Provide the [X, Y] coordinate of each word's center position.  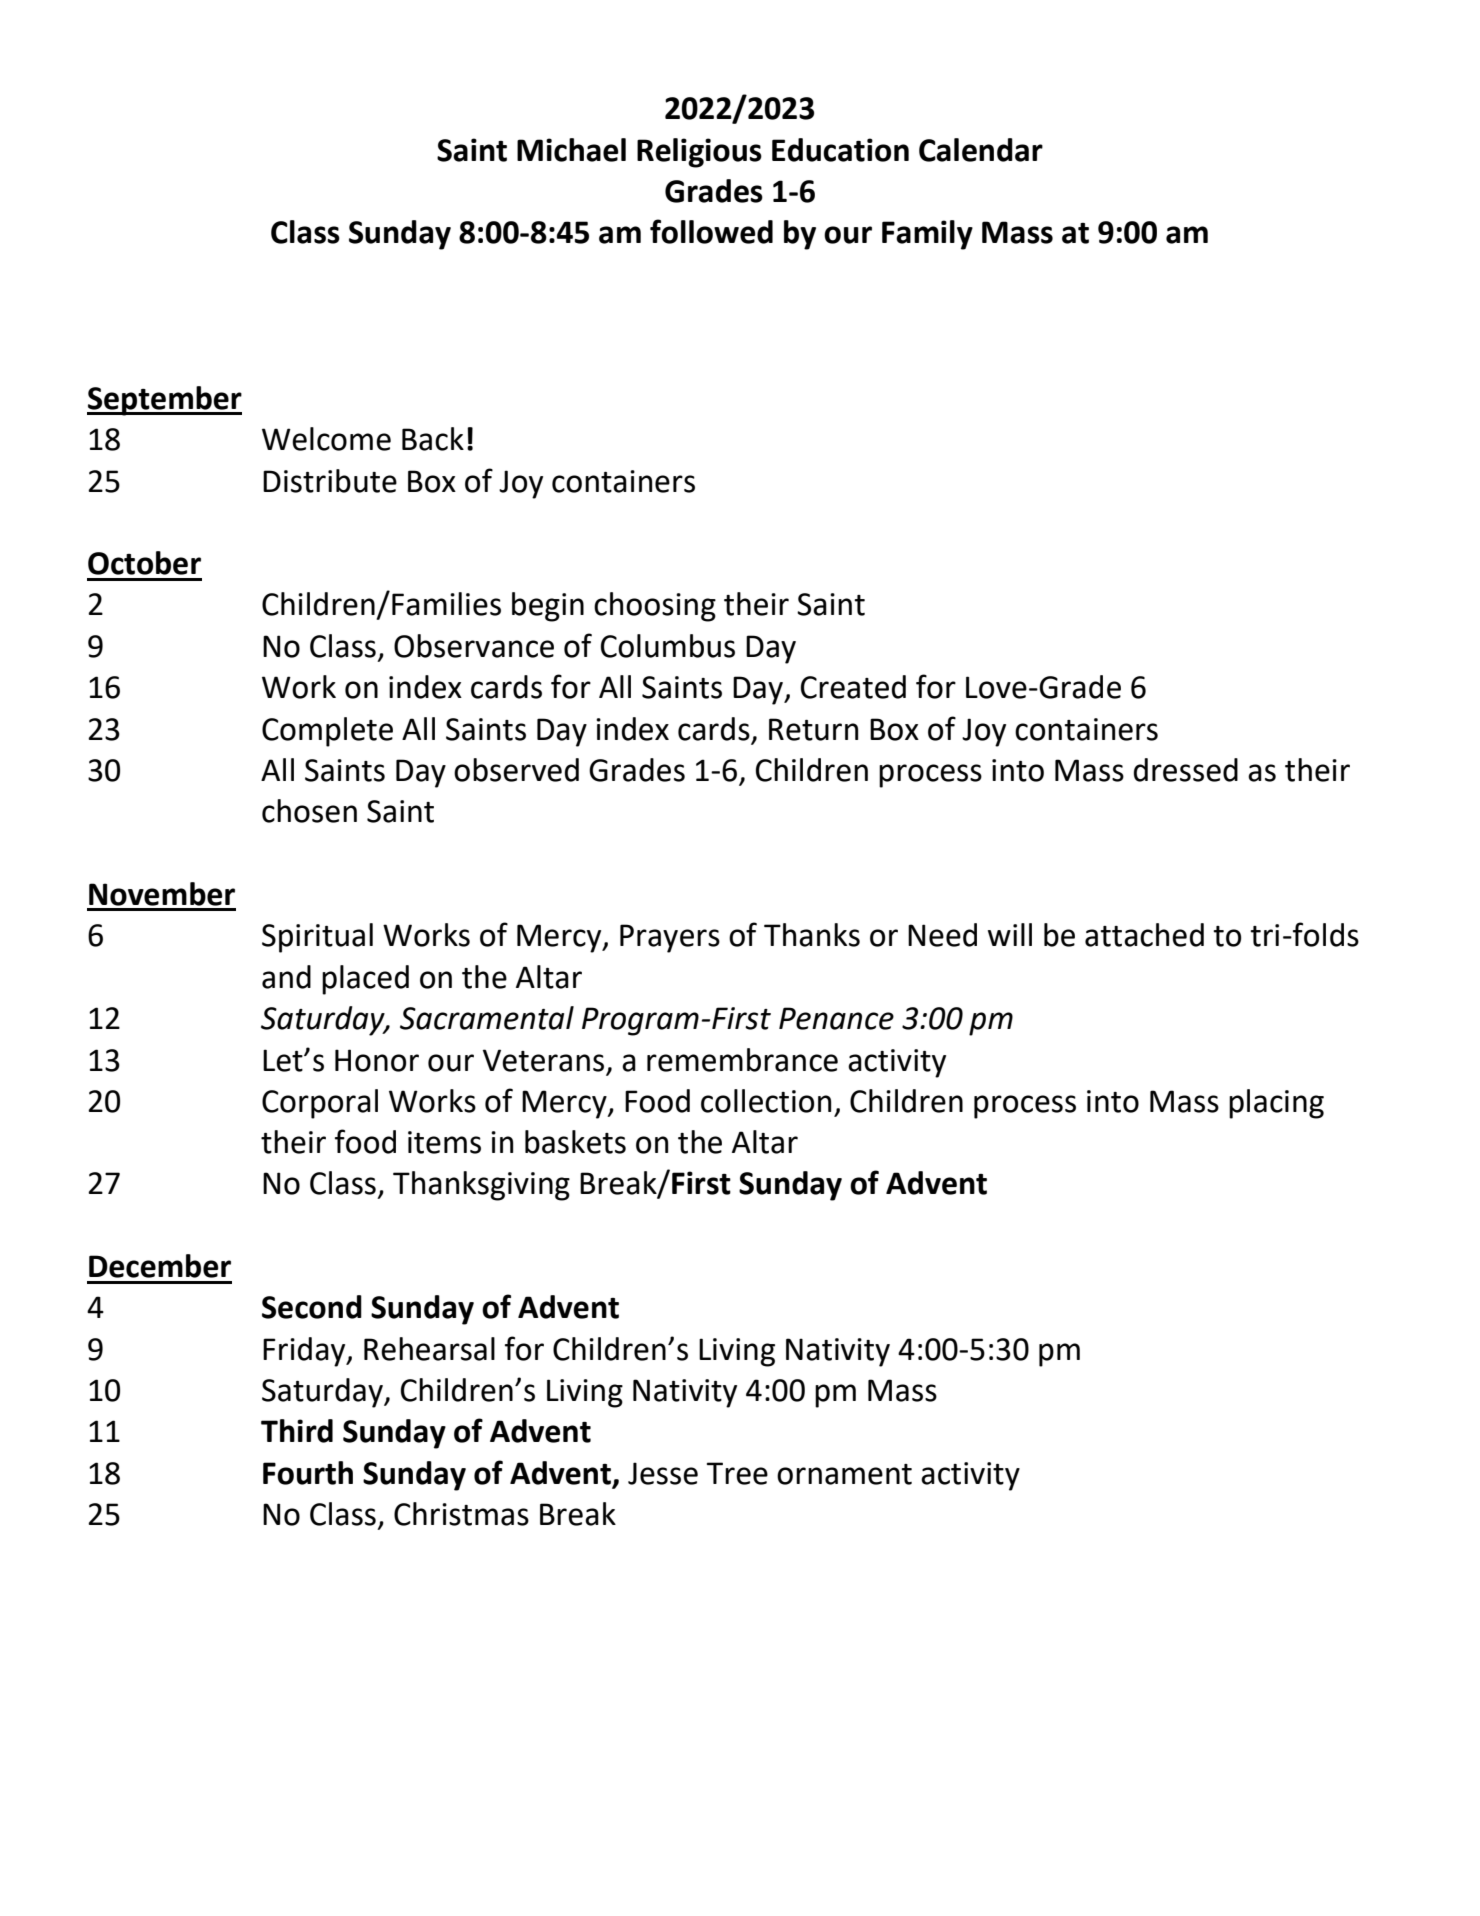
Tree [737, 1473]
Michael [571, 150]
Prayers [670, 938]
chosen [309, 811]
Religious [699, 153]
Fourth [308, 1473]
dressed [1186, 770]
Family [927, 235]
